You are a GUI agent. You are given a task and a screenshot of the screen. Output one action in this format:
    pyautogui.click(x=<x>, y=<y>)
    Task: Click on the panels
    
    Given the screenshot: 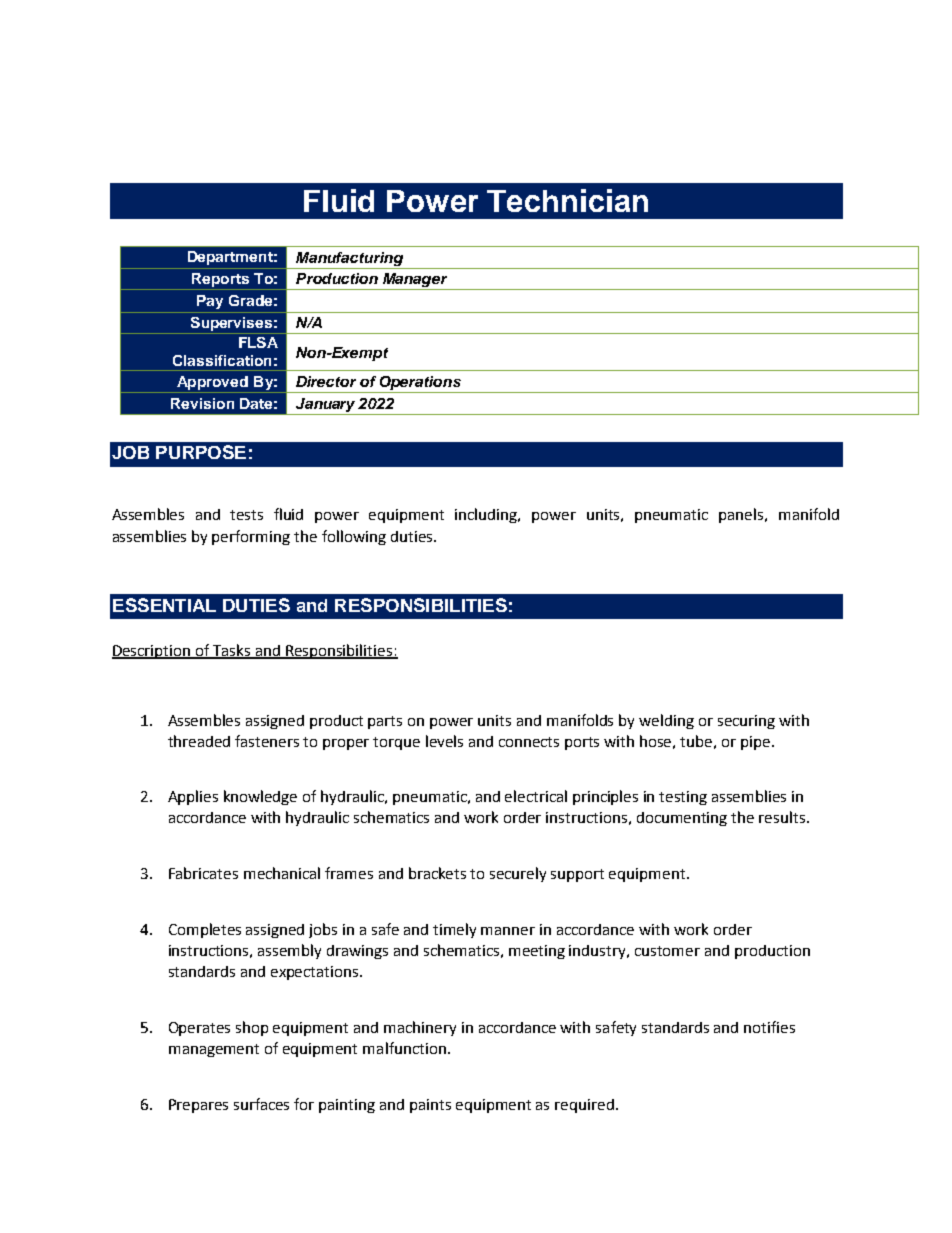 What is the action you would take?
    pyautogui.click(x=742, y=515)
